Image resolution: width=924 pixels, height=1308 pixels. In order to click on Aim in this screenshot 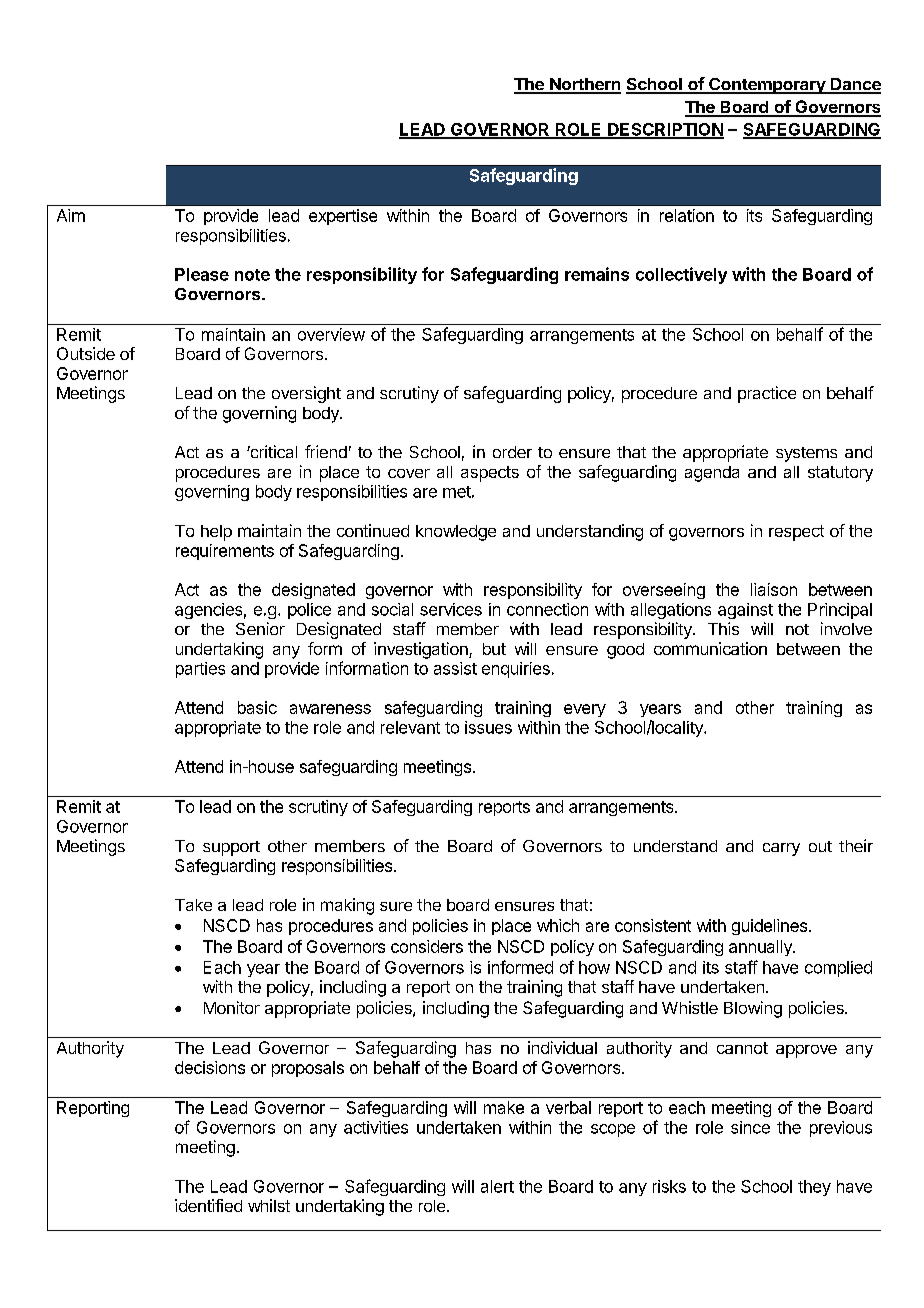, I will do `click(71, 215)`.
